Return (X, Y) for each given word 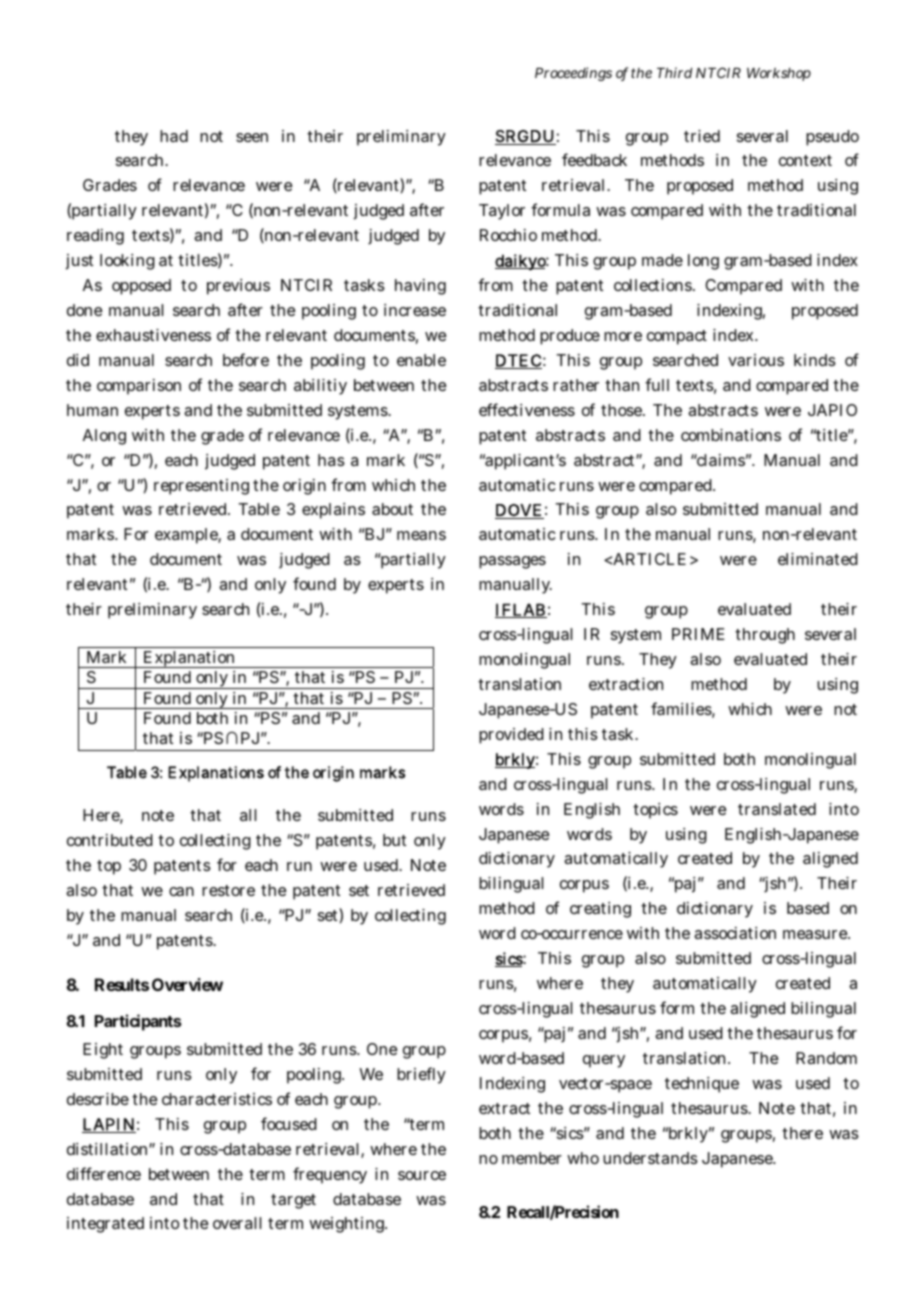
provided (511, 736)
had (174, 136)
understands (650, 1158)
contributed (110, 840)
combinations (731, 435)
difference (104, 1173)
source (422, 1175)
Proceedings (573, 74)
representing (201, 487)
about (392, 509)
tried (702, 136)
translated (777, 809)
